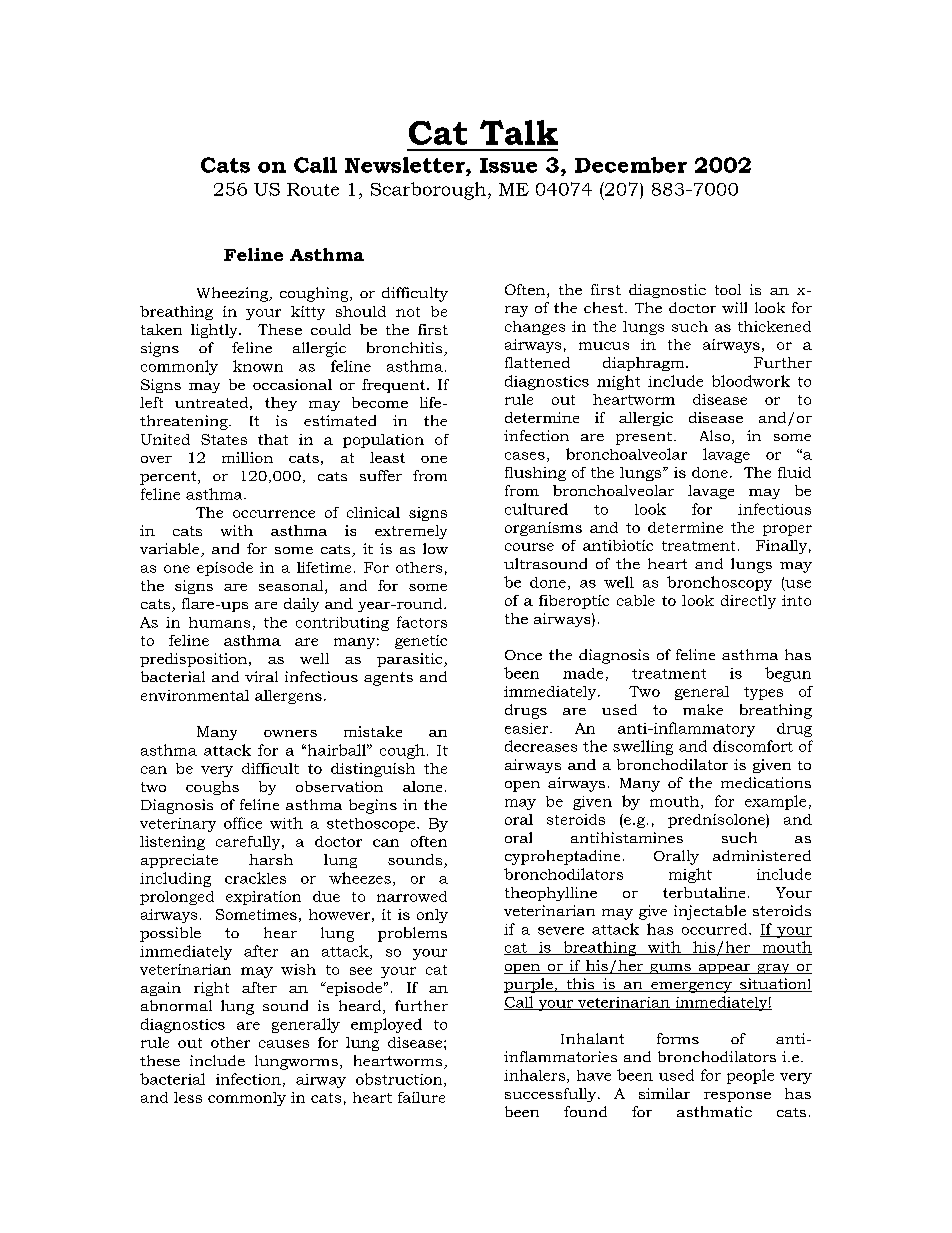 The image size is (952, 1233). I want to click on known, so click(258, 366).
